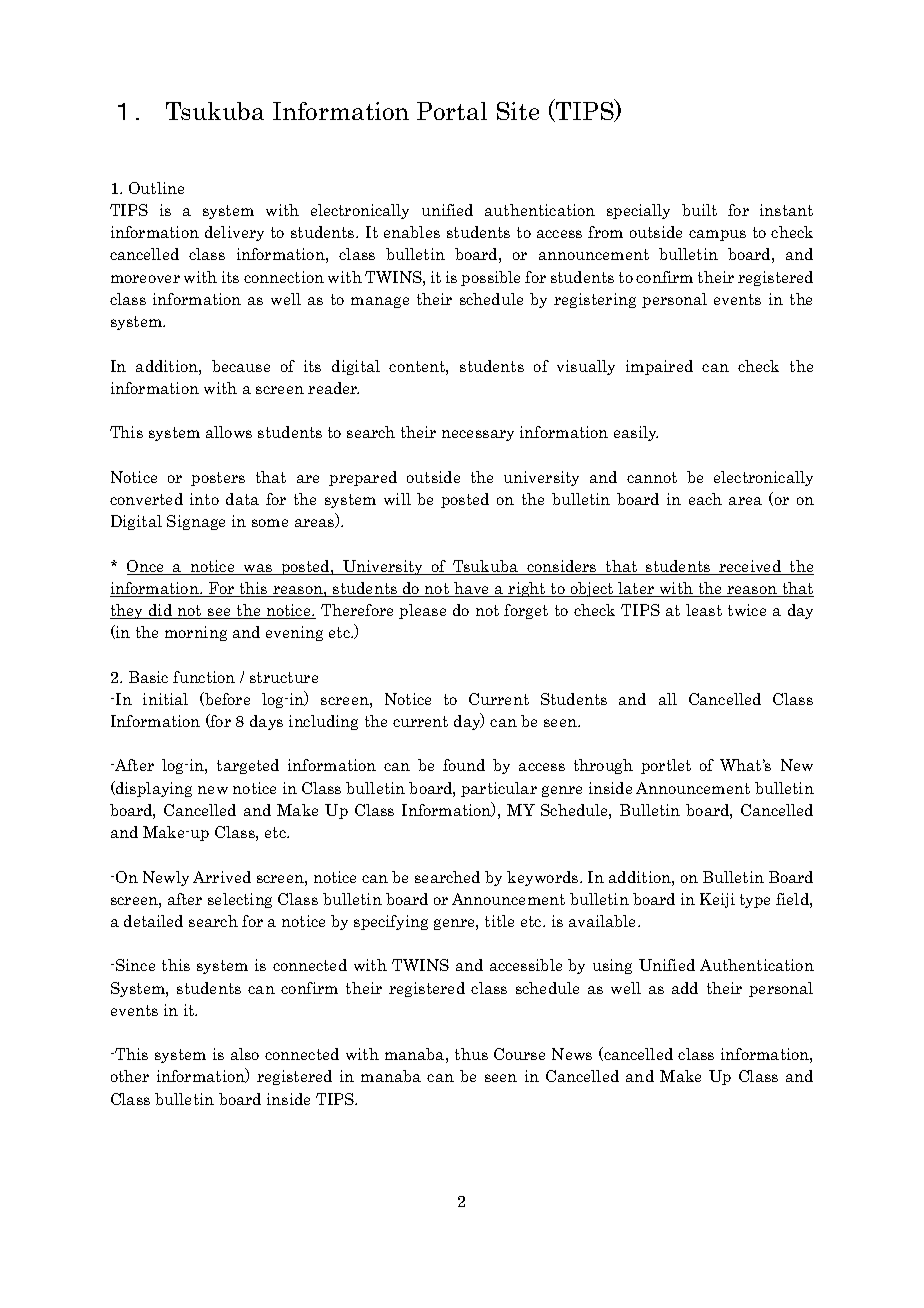 Image resolution: width=924 pixels, height=1308 pixels. Describe the element at coordinates (245, 1054) in the page. I see `also` at that location.
